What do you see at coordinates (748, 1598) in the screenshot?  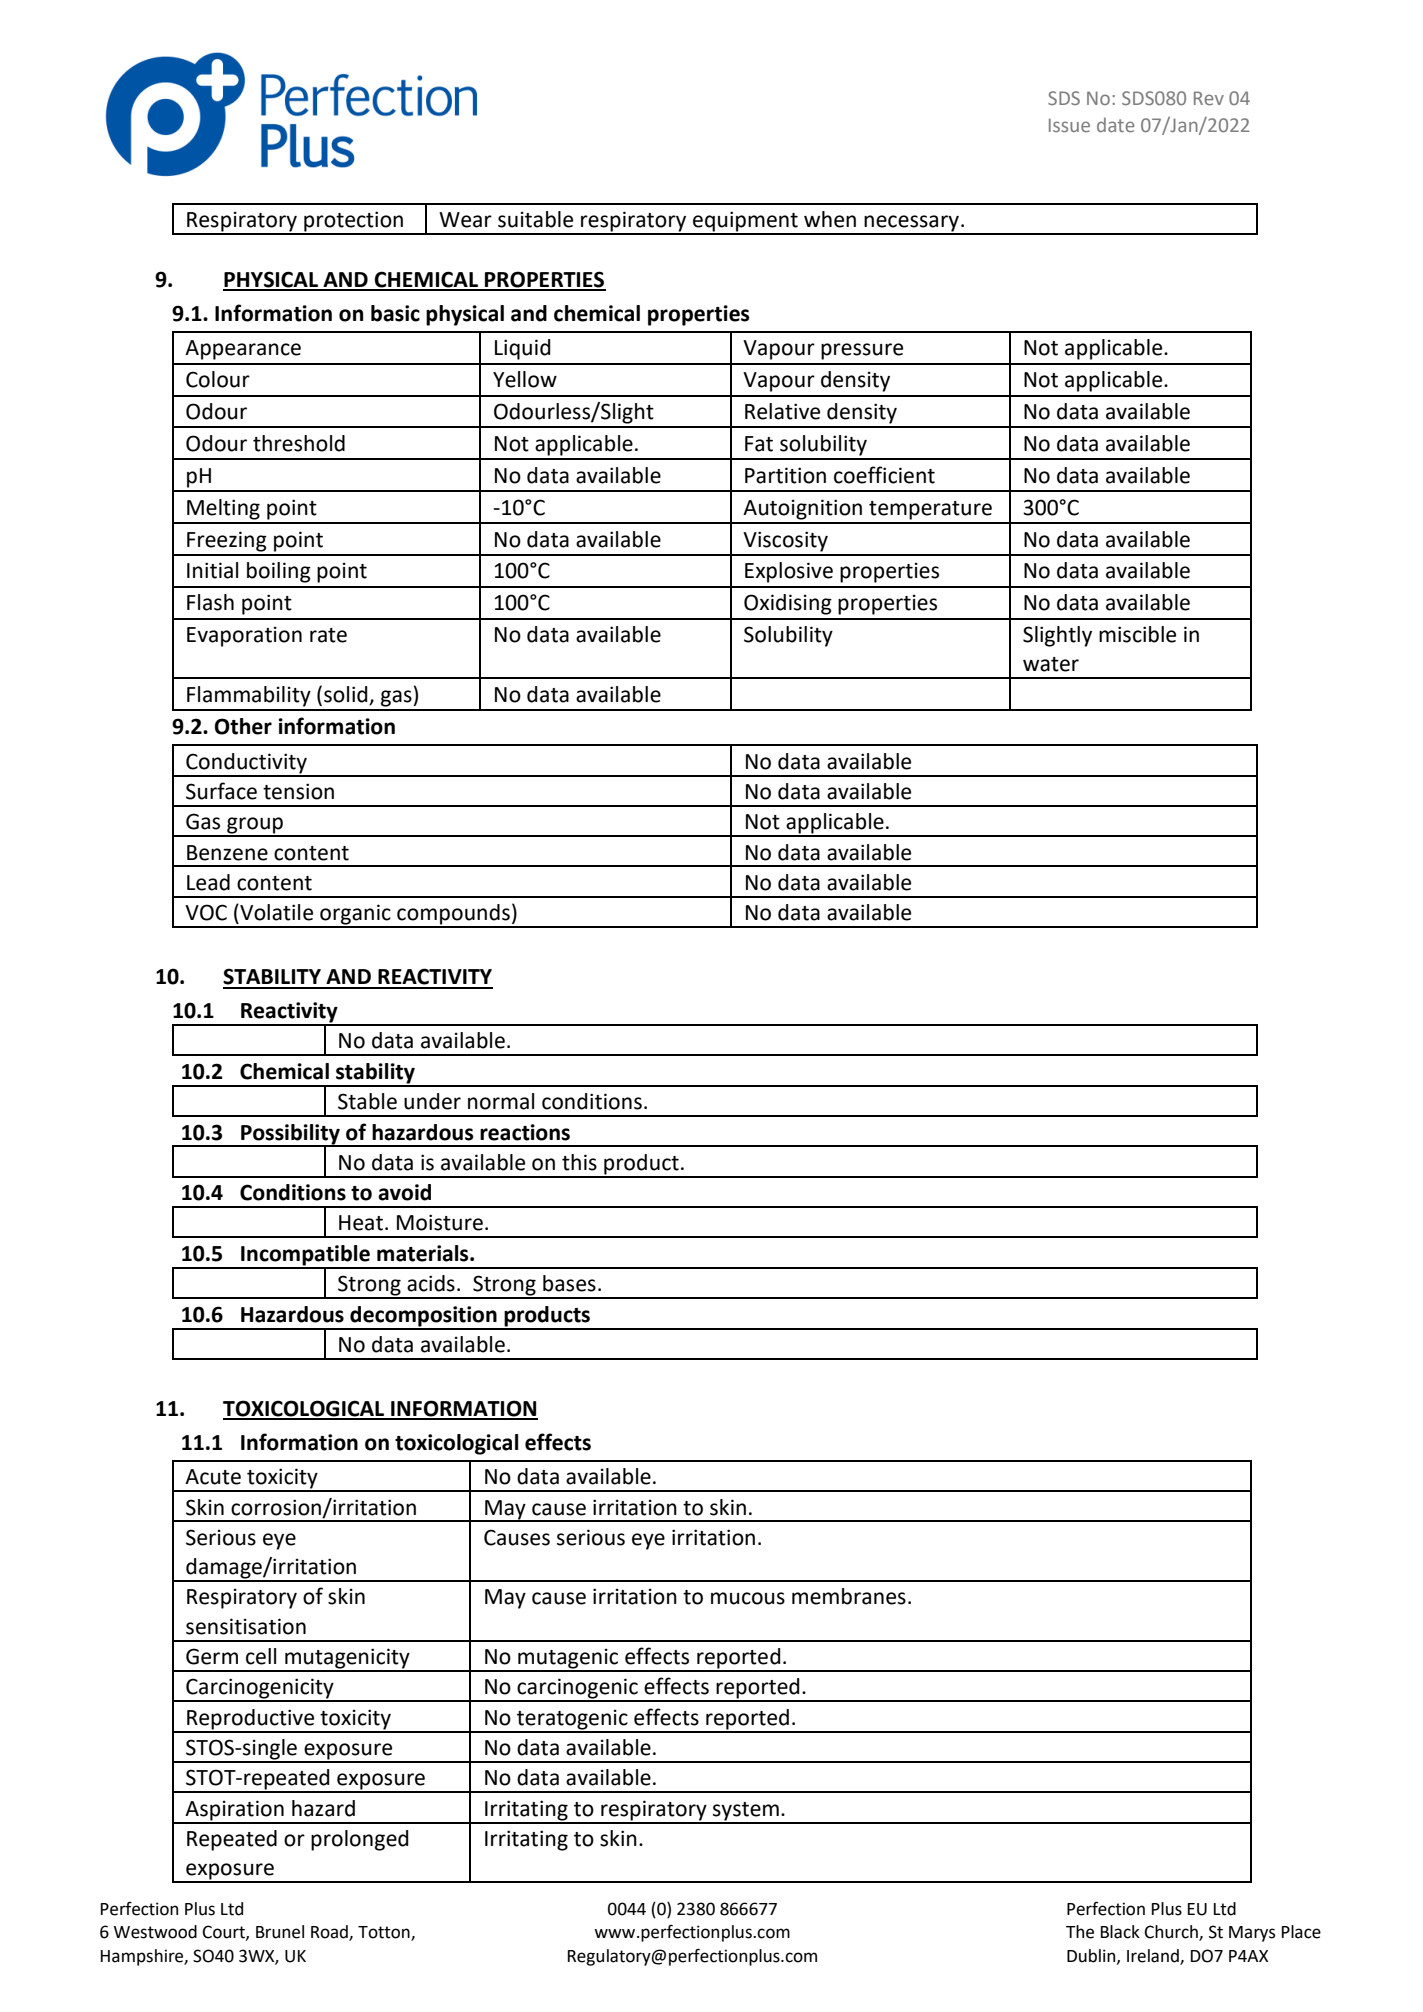 I see `mucous` at bounding box center [748, 1598].
